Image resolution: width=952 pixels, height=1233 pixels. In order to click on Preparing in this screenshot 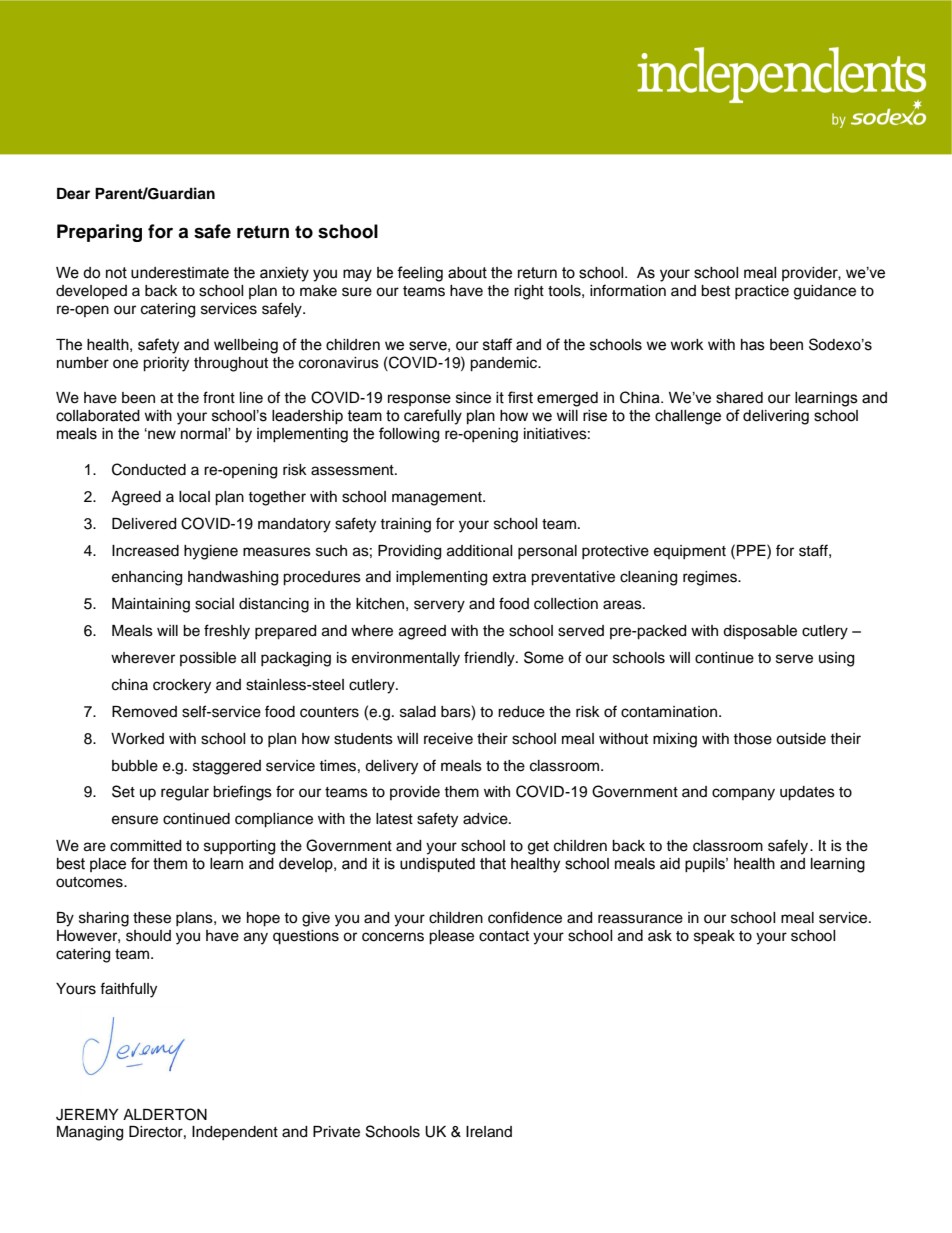, I will do `click(99, 233)`.
